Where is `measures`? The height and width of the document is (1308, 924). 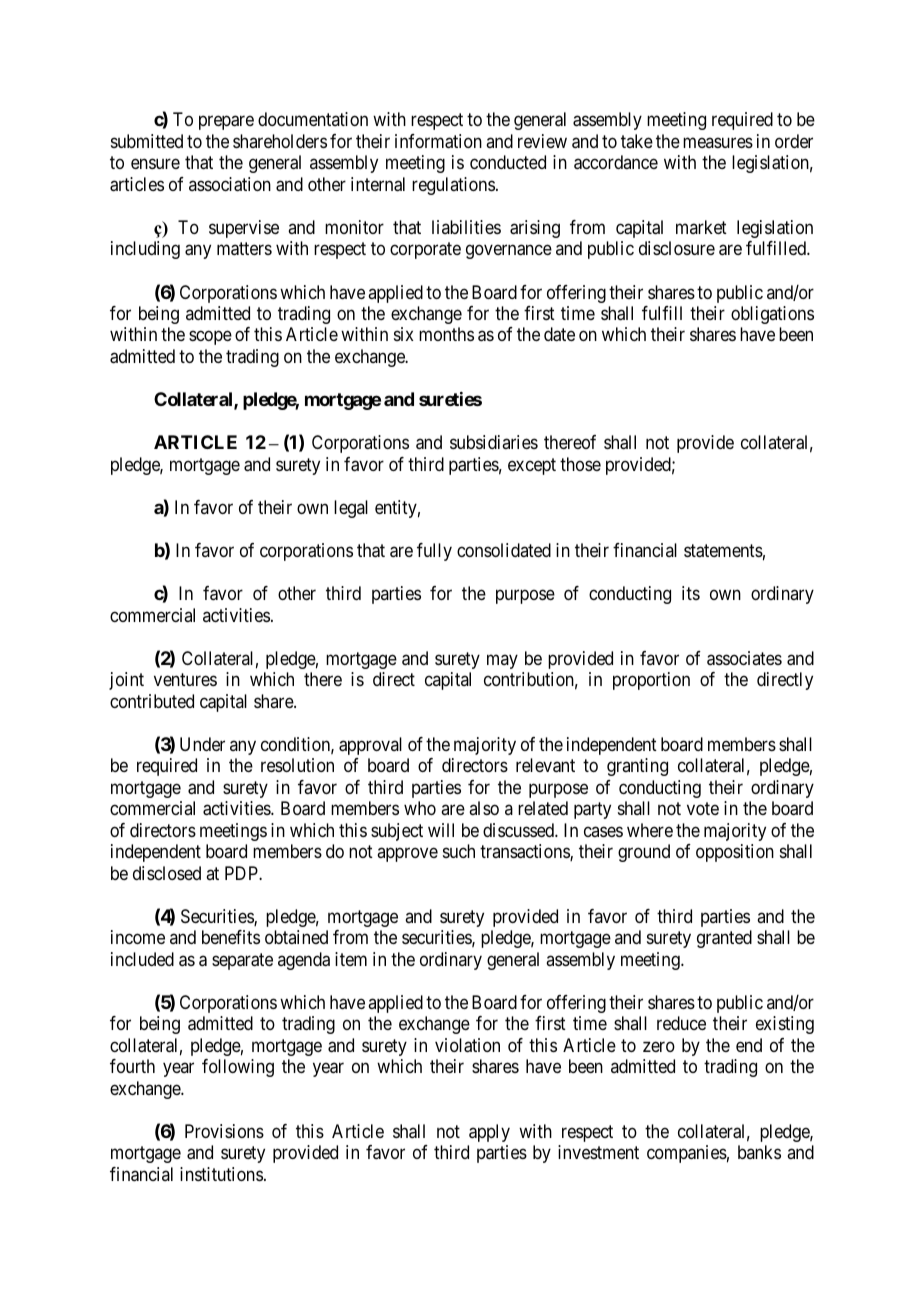 measures is located at coordinates (718, 142).
